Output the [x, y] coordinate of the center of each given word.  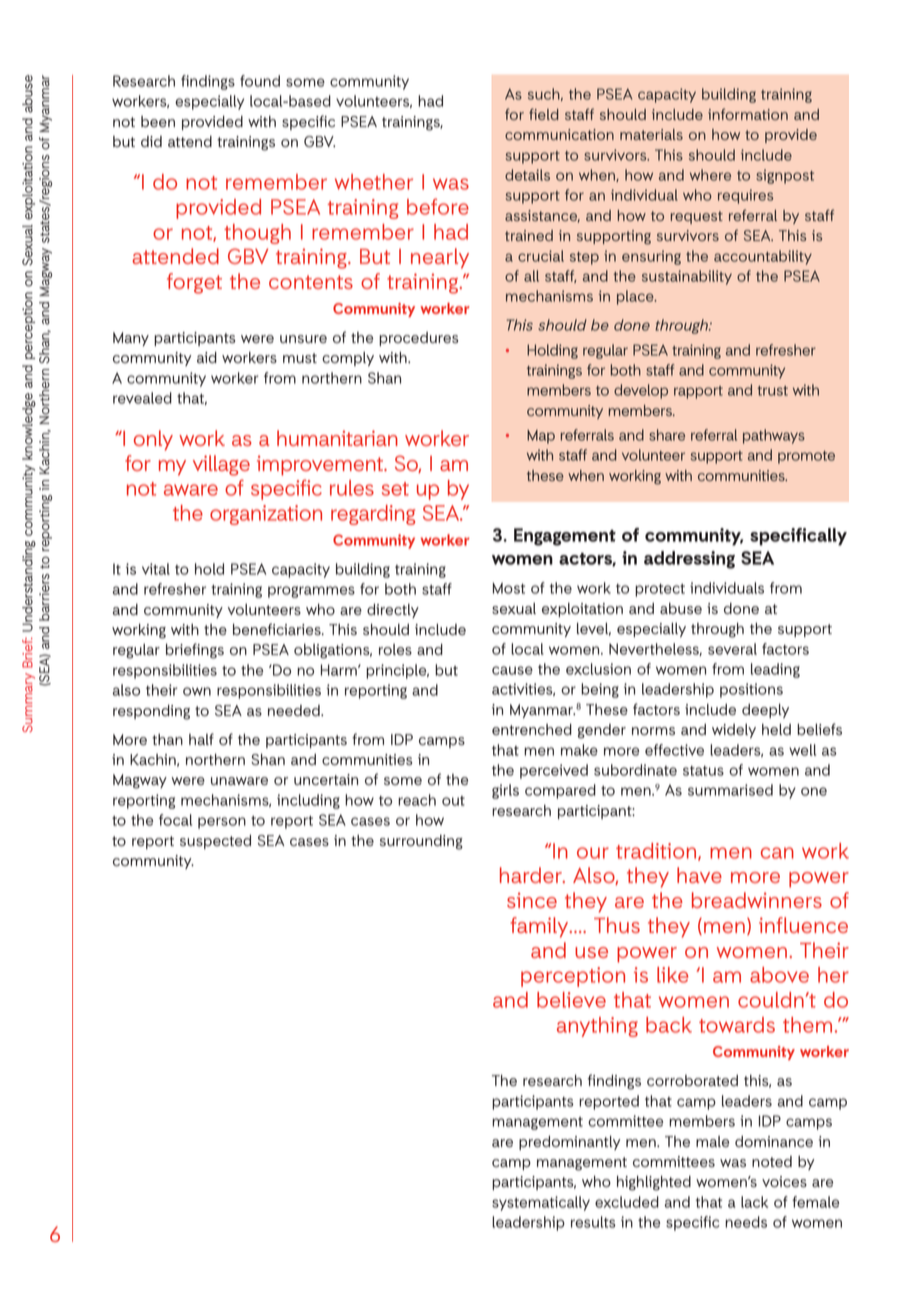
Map [541, 437]
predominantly [569, 1143]
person [222, 823]
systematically [541, 1203]
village [221, 465]
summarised [730, 790]
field [544, 114]
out [453, 801]
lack [754, 1202]
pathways [774, 436]
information [748, 114]
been [158, 121]
